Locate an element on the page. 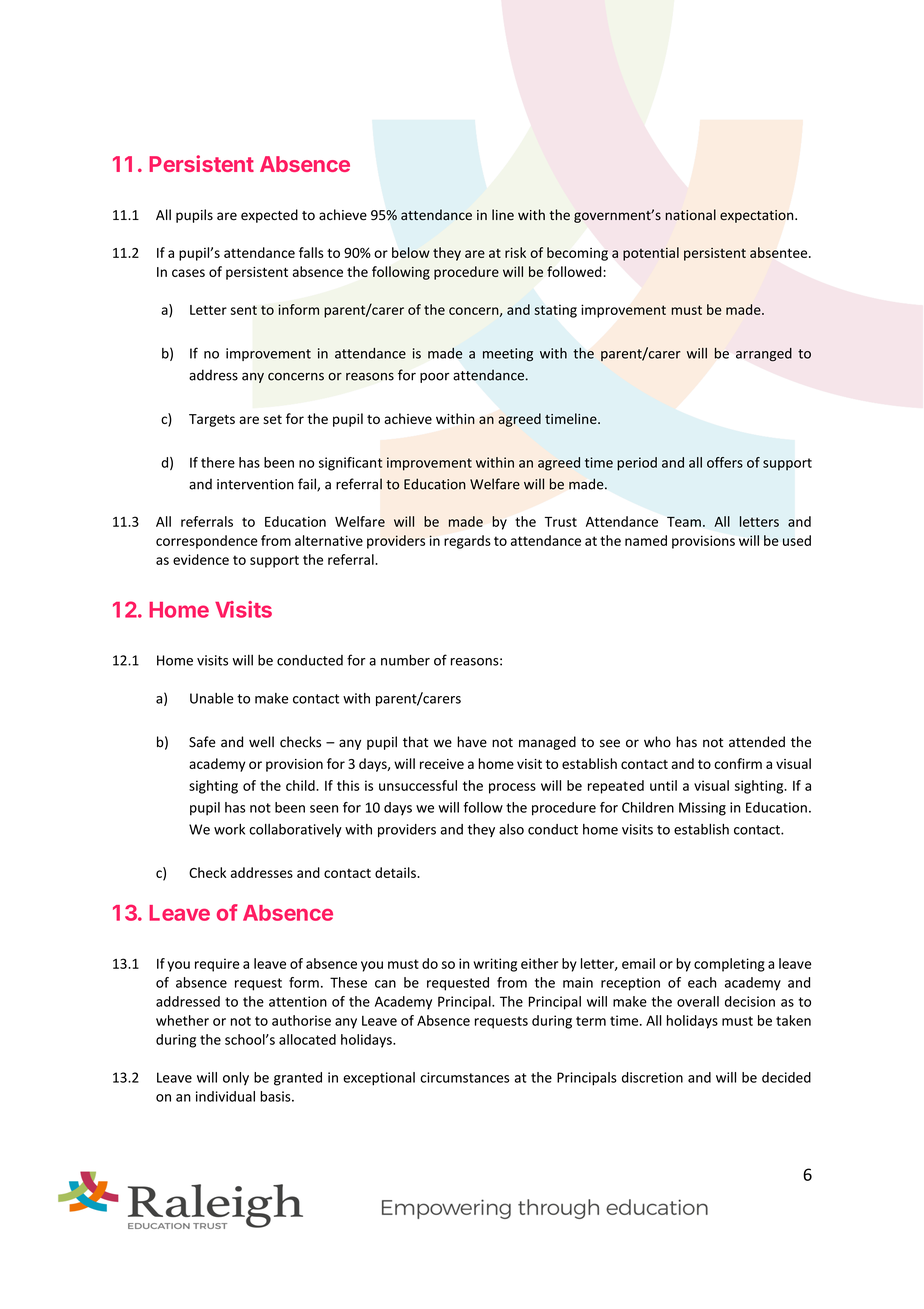 The width and height of the document is (924, 1309). risk is located at coordinates (515, 252).
